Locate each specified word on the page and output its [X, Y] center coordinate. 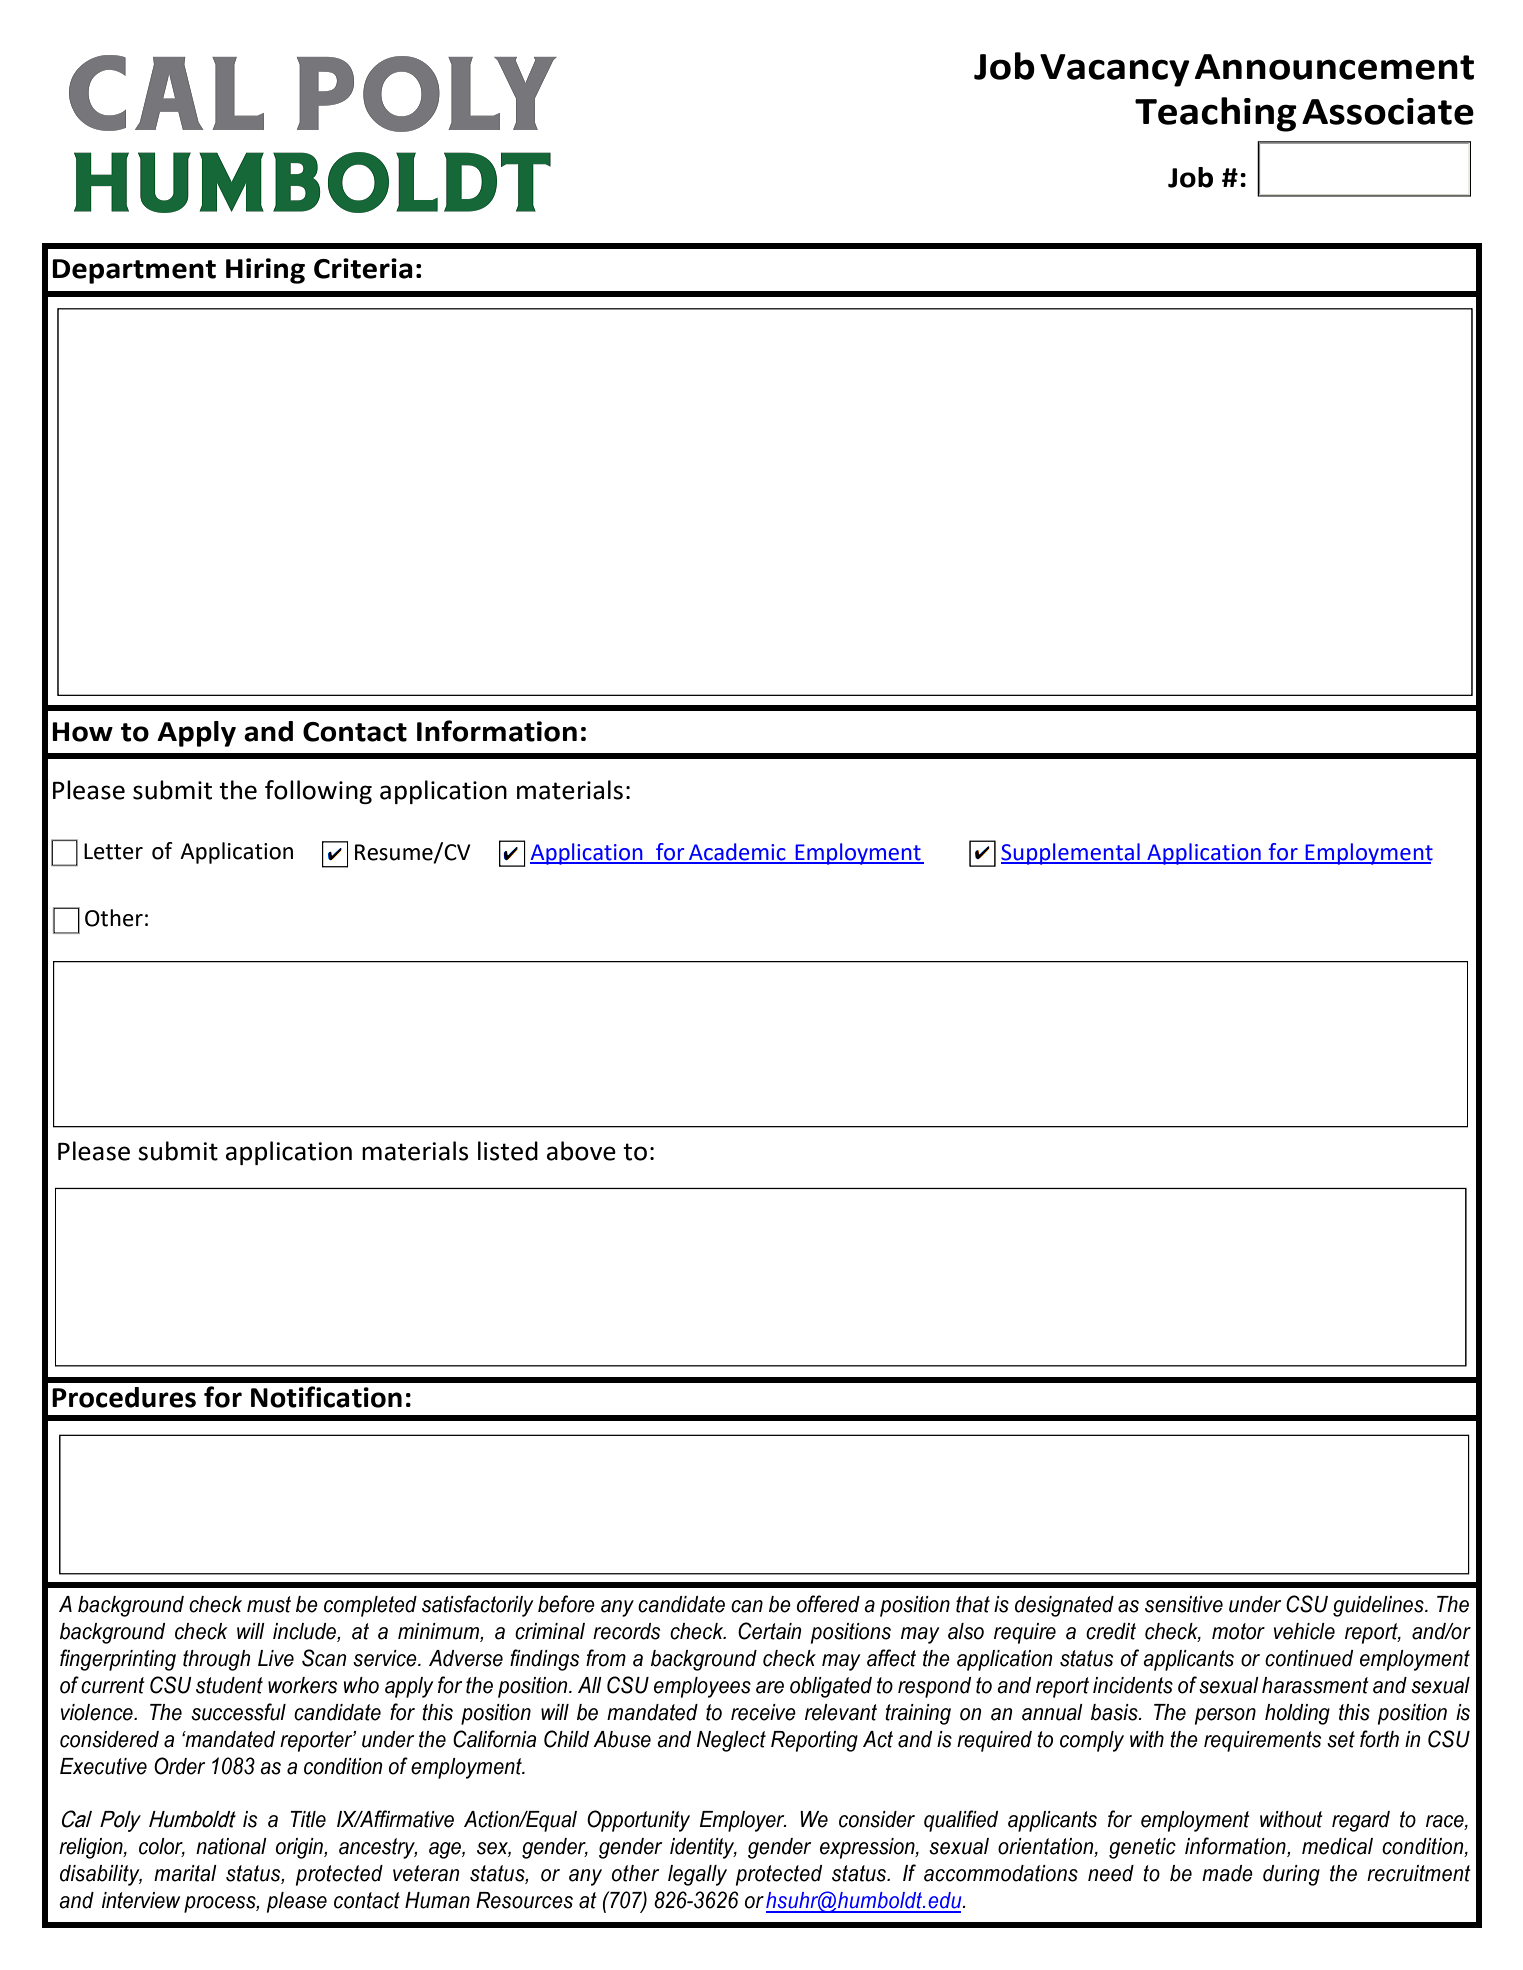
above [581, 1151]
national [231, 1846]
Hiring [265, 271]
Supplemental [1071, 854]
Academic [737, 853]
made [1227, 1873]
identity [703, 1848]
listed [508, 1151]
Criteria [363, 268]
